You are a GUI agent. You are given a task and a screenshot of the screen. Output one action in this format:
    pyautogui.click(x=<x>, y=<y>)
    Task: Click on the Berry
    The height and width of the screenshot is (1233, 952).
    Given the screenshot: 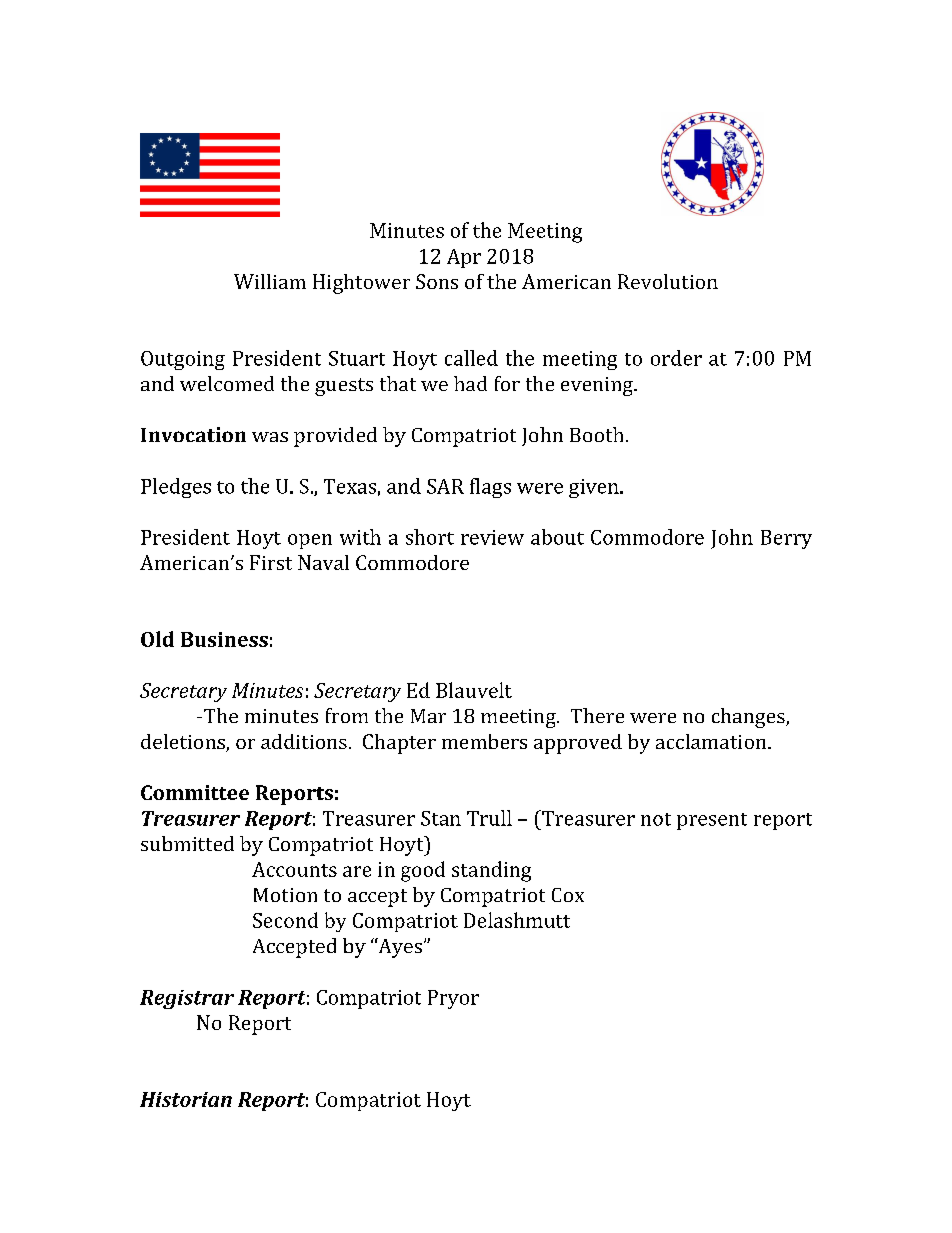 What is the action you would take?
    pyautogui.click(x=786, y=539)
